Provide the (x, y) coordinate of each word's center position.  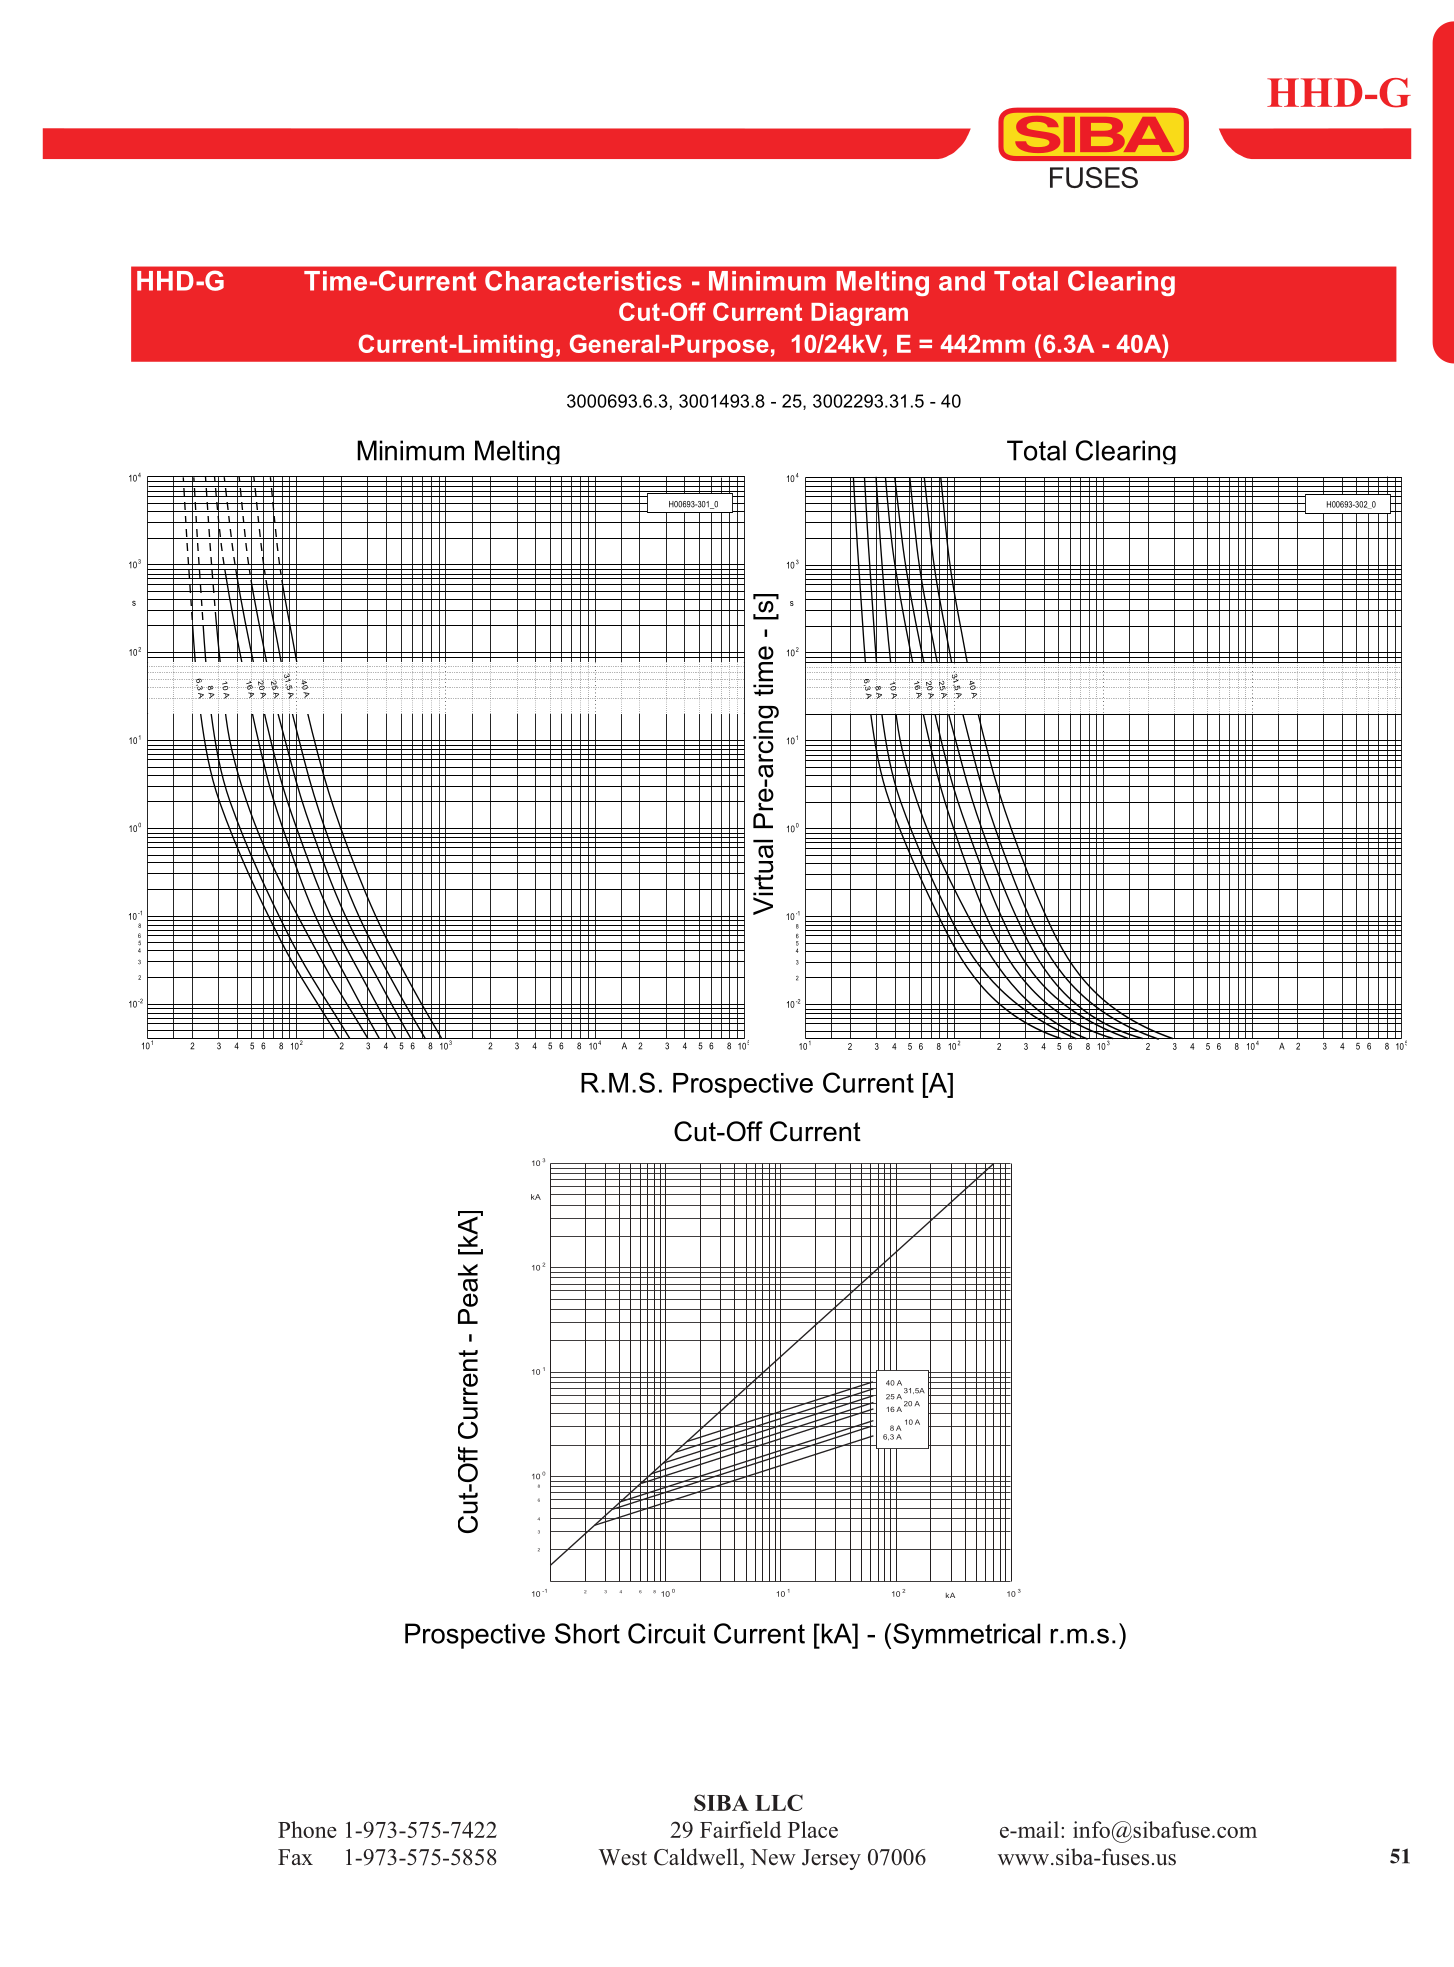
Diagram (859, 314)
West (623, 1857)
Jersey (831, 1859)
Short (587, 1633)
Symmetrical (966, 1636)
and (962, 281)
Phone (307, 1829)
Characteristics (583, 280)
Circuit (667, 1633)
